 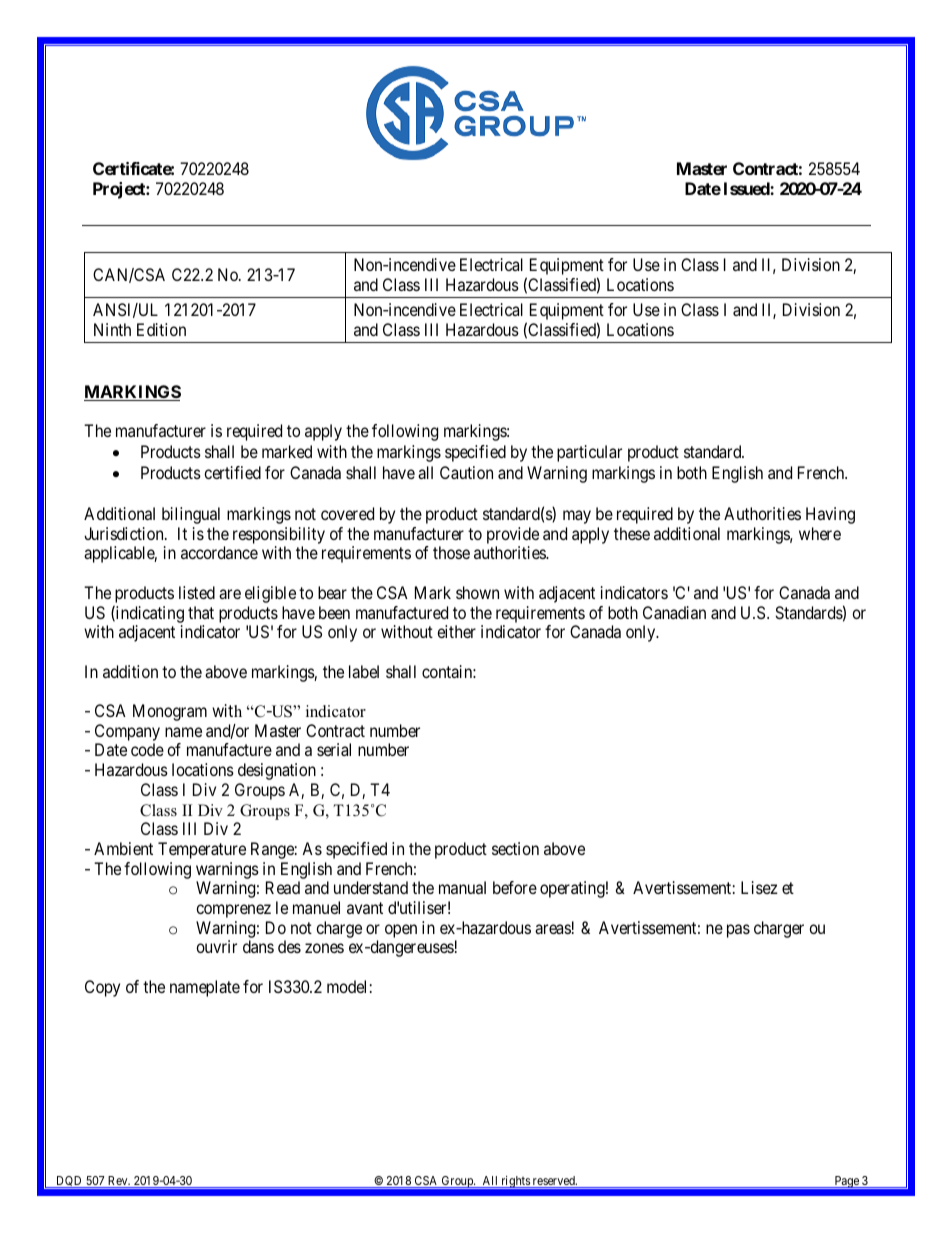 I want to click on Edition, so click(x=161, y=329).
